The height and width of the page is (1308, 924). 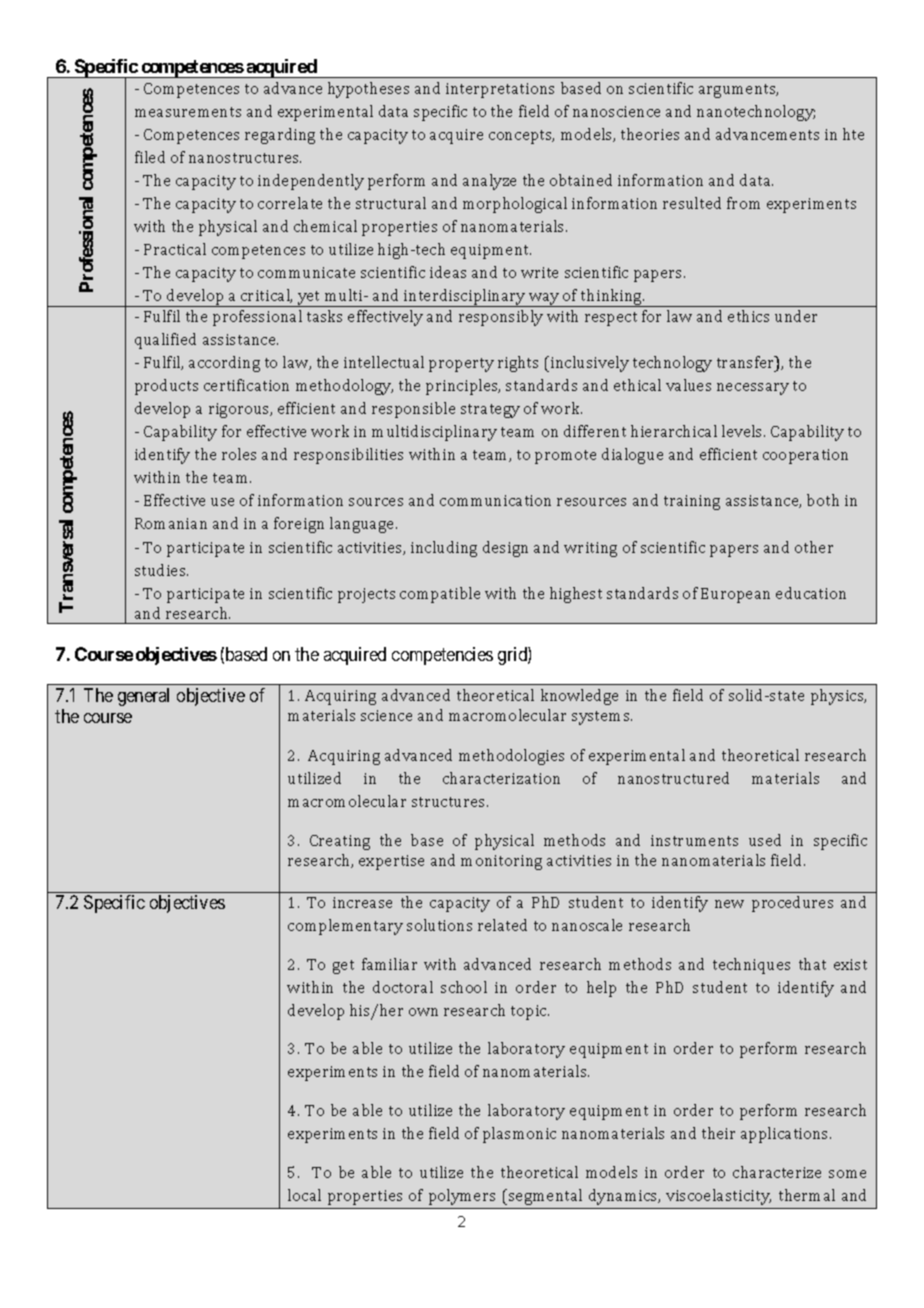 I want to click on measurements, so click(x=188, y=112).
